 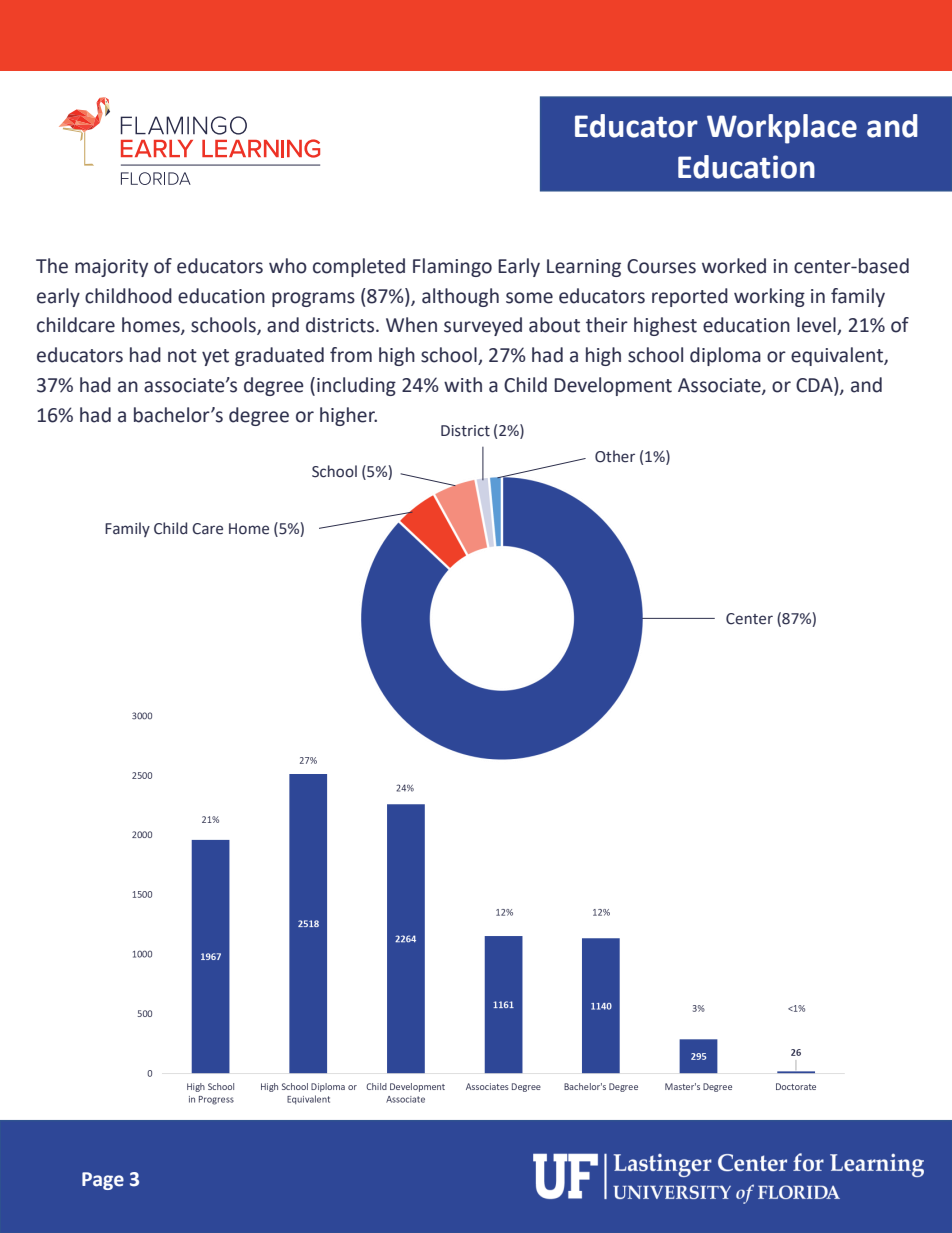 I want to click on Page, so click(x=103, y=1181).
